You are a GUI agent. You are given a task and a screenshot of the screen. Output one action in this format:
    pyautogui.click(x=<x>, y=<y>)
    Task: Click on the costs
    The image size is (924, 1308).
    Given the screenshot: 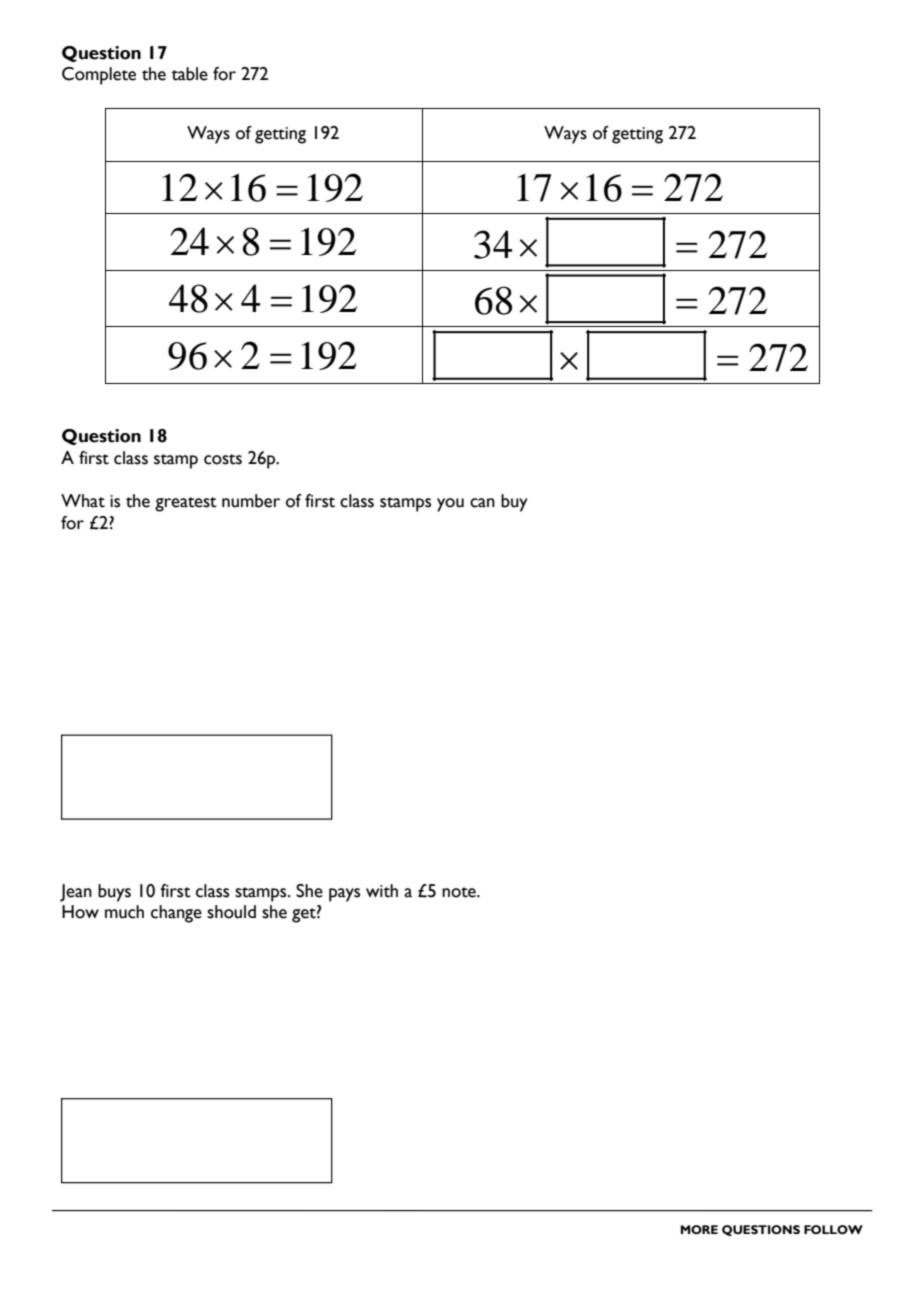 What is the action you would take?
    pyautogui.click(x=223, y=459)
